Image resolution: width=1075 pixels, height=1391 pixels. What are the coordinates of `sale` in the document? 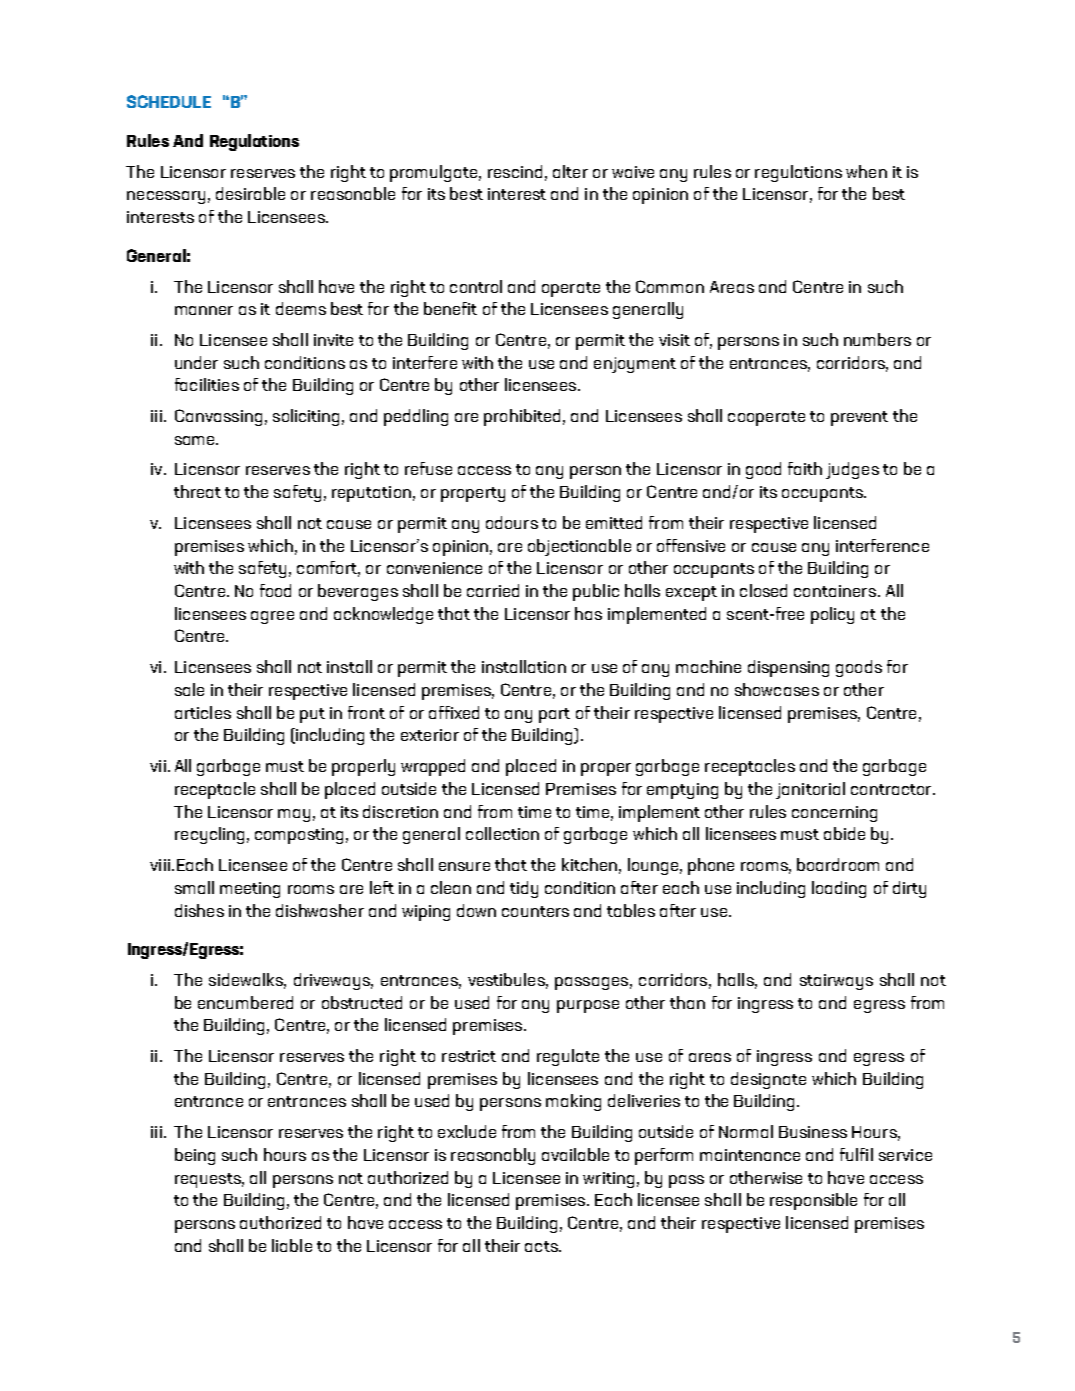 It's located at (189, 689).
